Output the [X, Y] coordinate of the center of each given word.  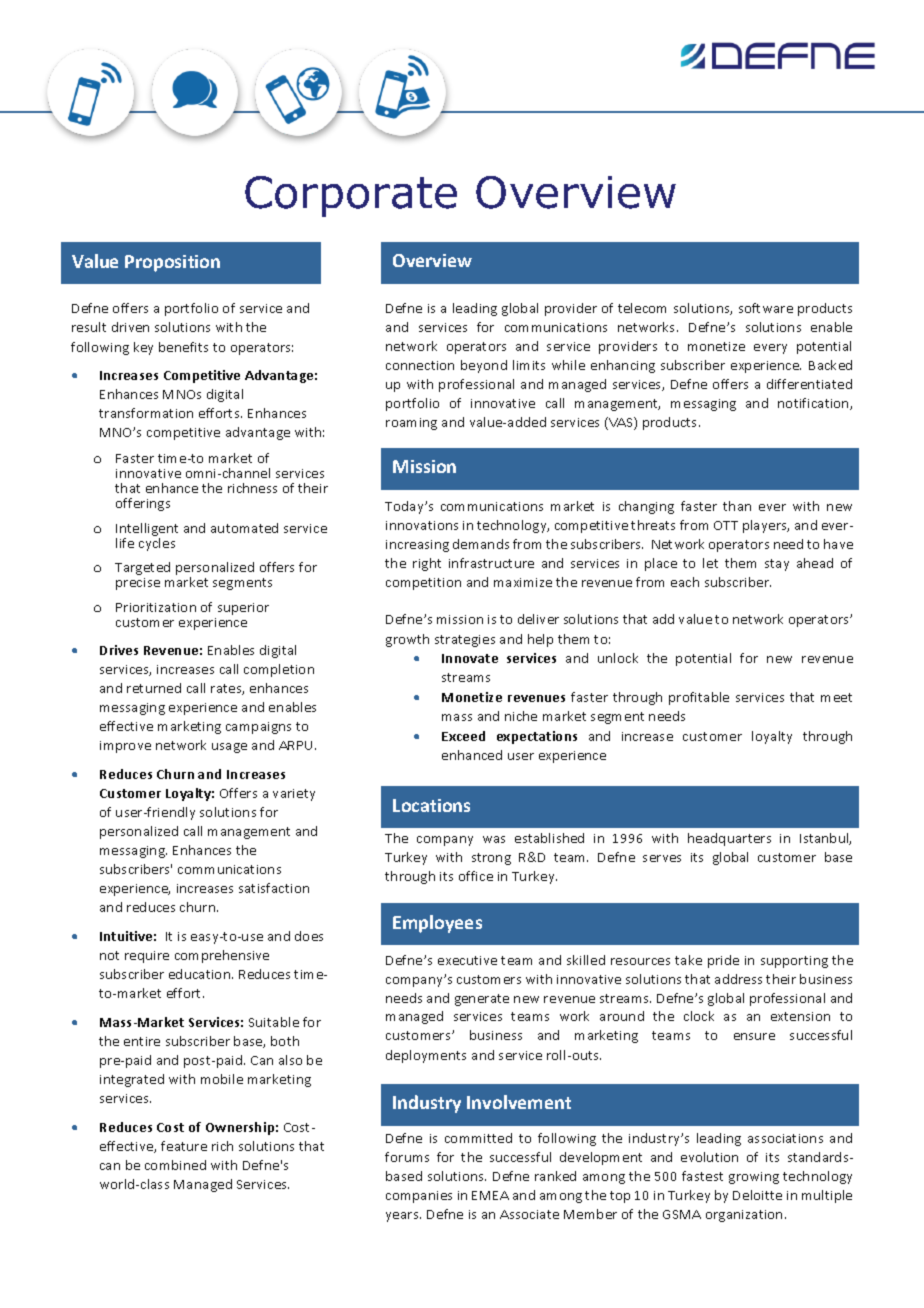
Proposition [172, 263]
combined [175, 1165]
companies [419, 1197]
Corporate [351, 196]
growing [754, 1178]
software [766, 308]
